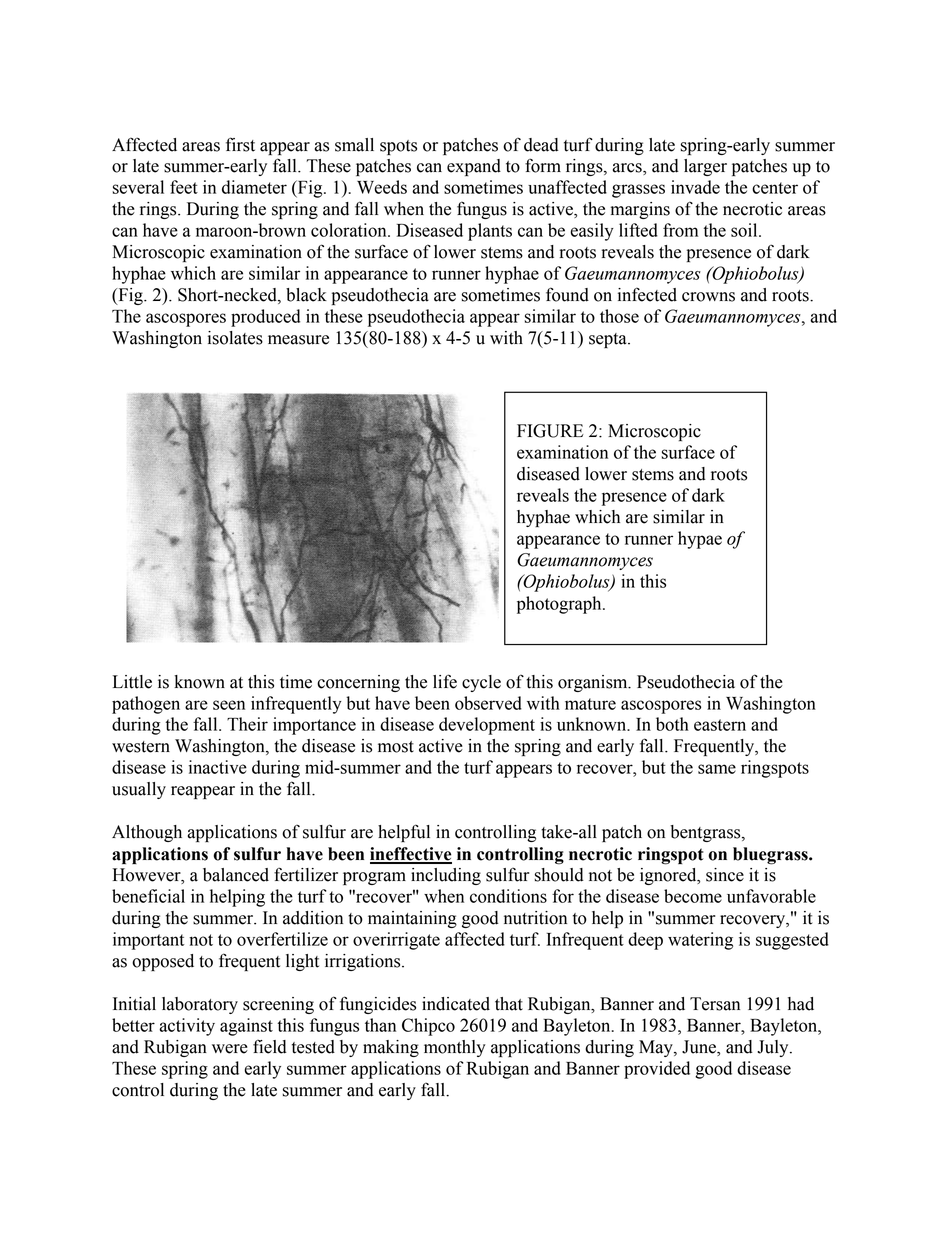  I want to click on organism, so click(594, 683).
